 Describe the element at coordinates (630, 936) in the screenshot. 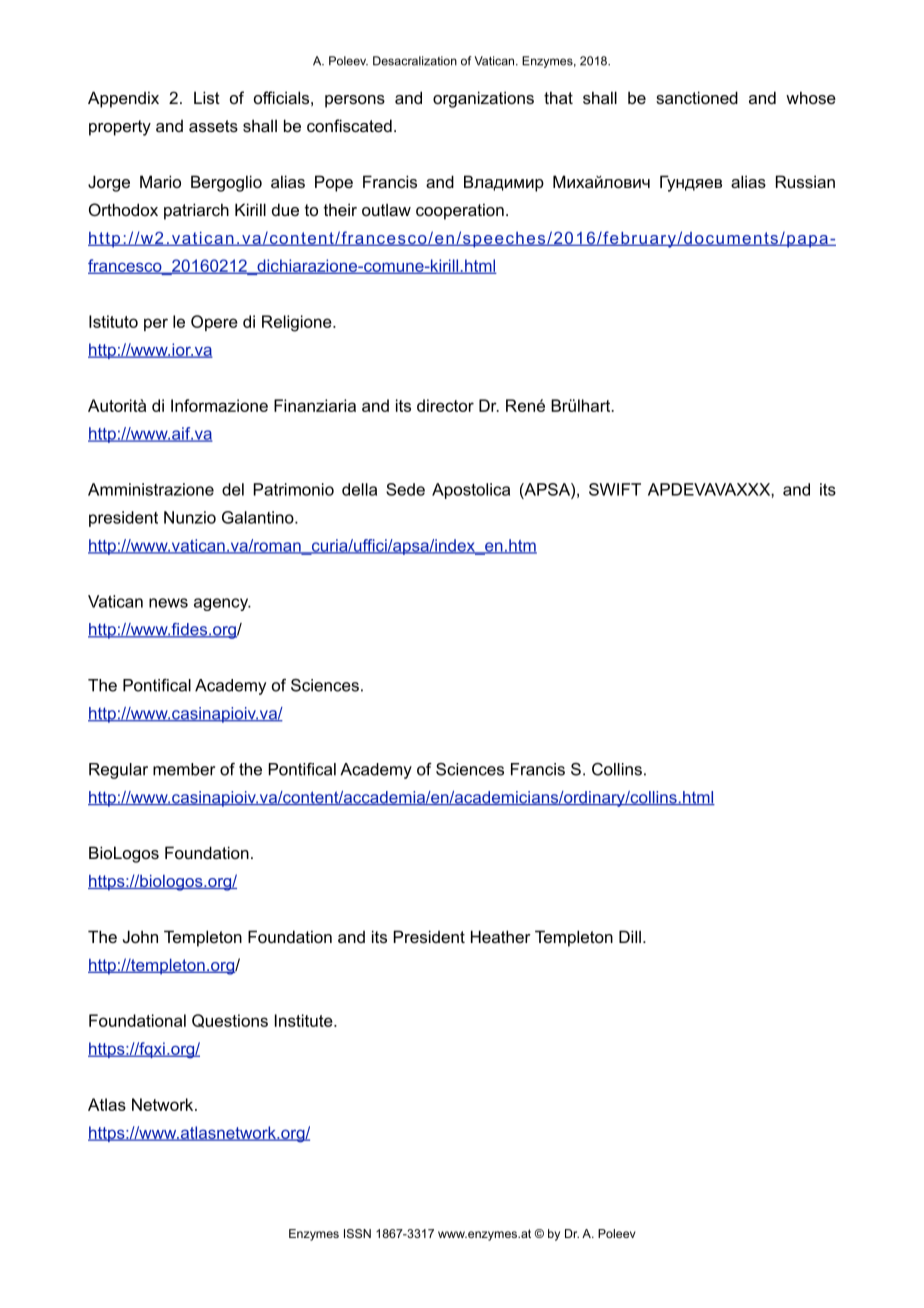

I see `Dill` at that location.
